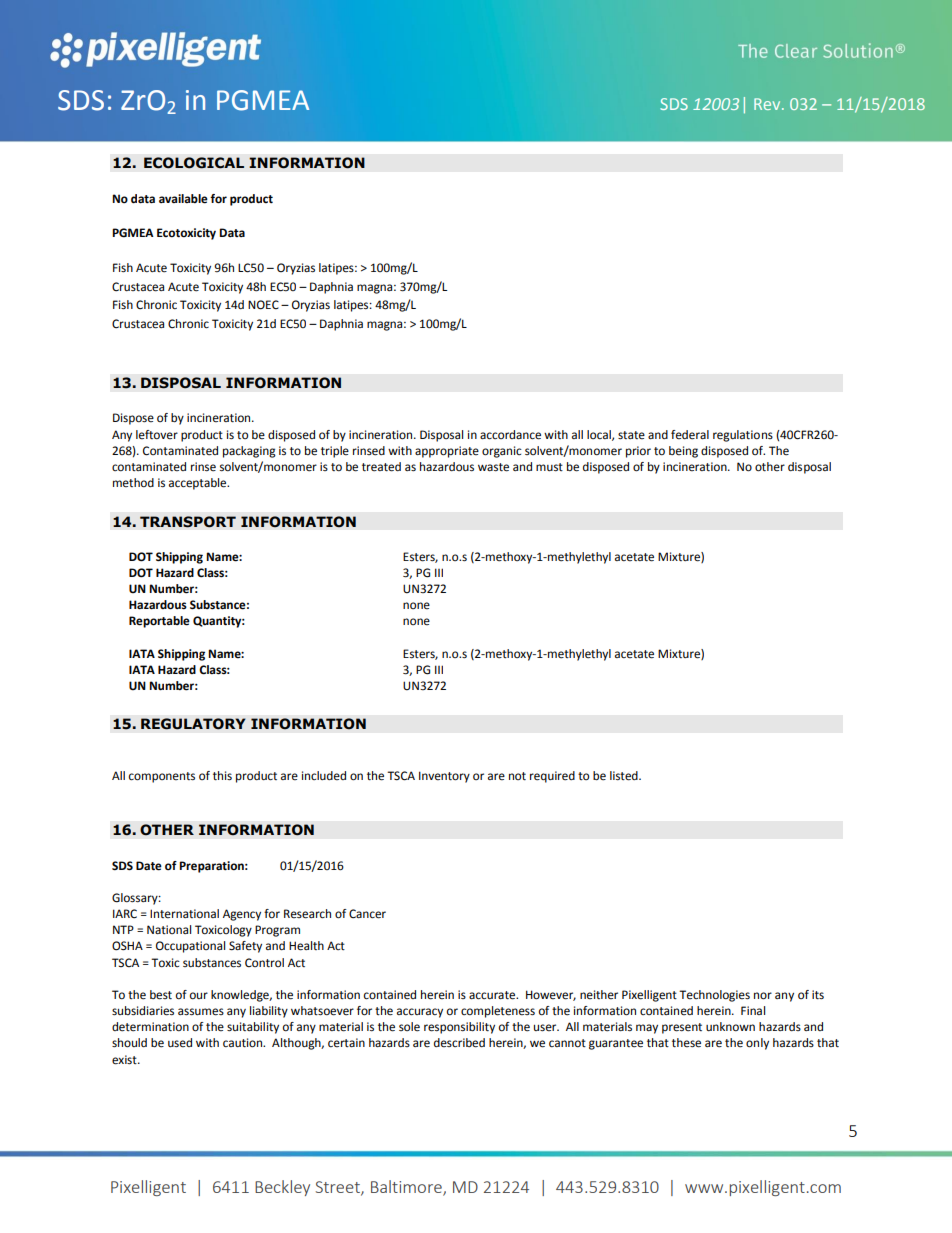  Describe the element at coordinates (493, 467) in the screenshot. I see `waste` at that location.
